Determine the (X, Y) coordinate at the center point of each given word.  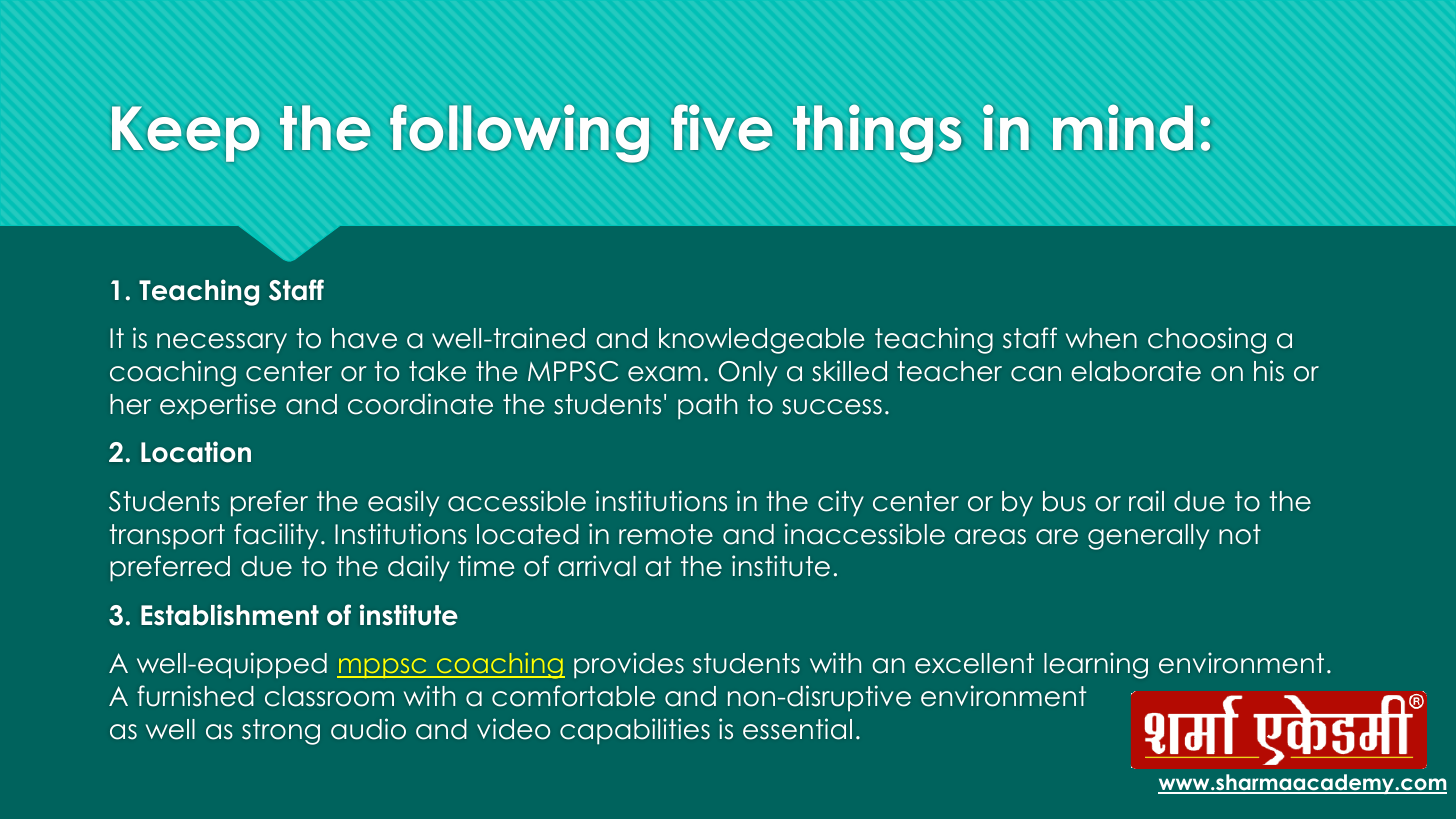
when (1101, 338)
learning (1096, 665)
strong (281, 732)
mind (1123, 128)
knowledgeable (761, 341)
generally (1148, 537)
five (721, 128)
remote (666, 534)
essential (797, 729)
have (364, 338)
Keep (185, 134)
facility (276, 536)
